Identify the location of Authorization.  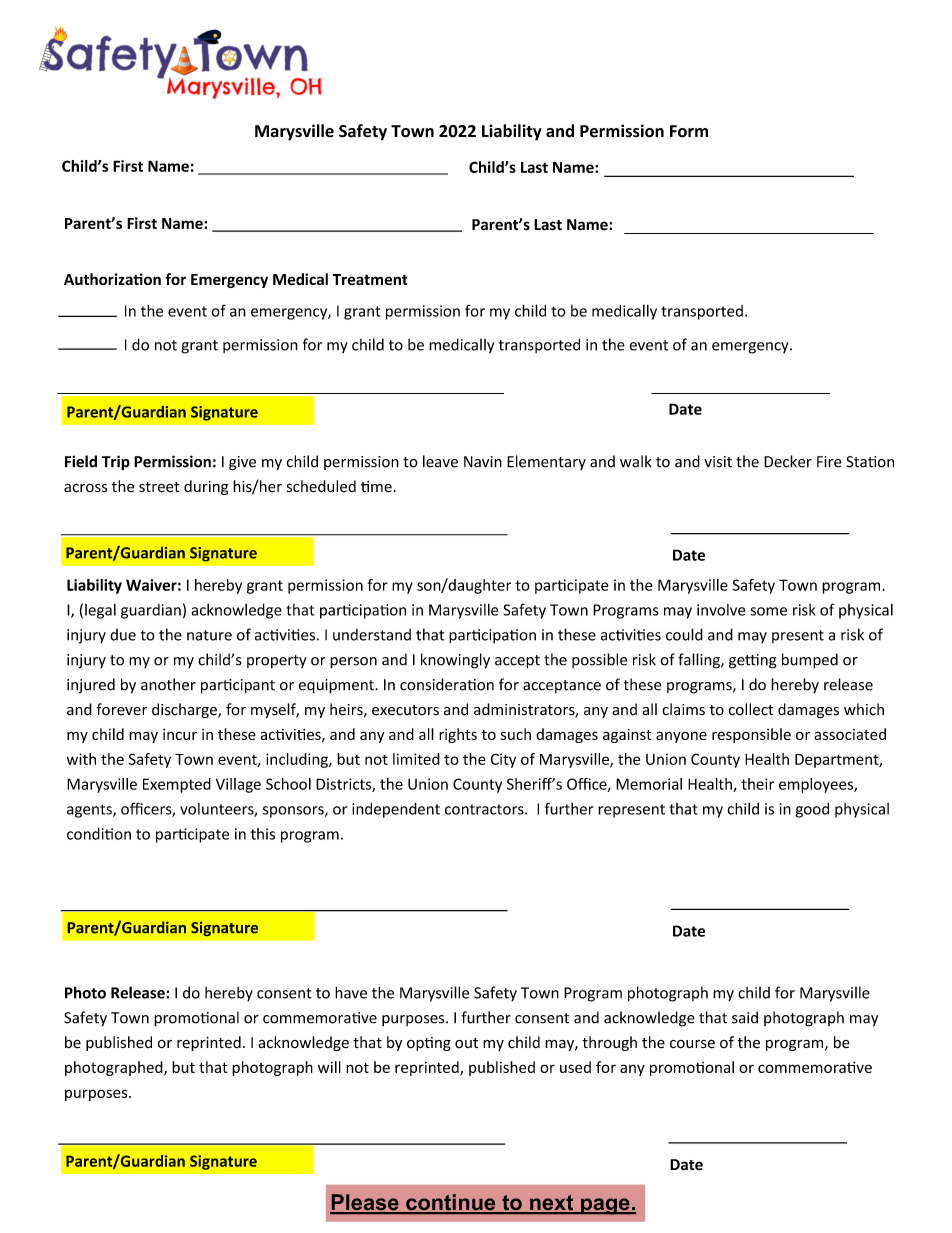
(112, 279).
